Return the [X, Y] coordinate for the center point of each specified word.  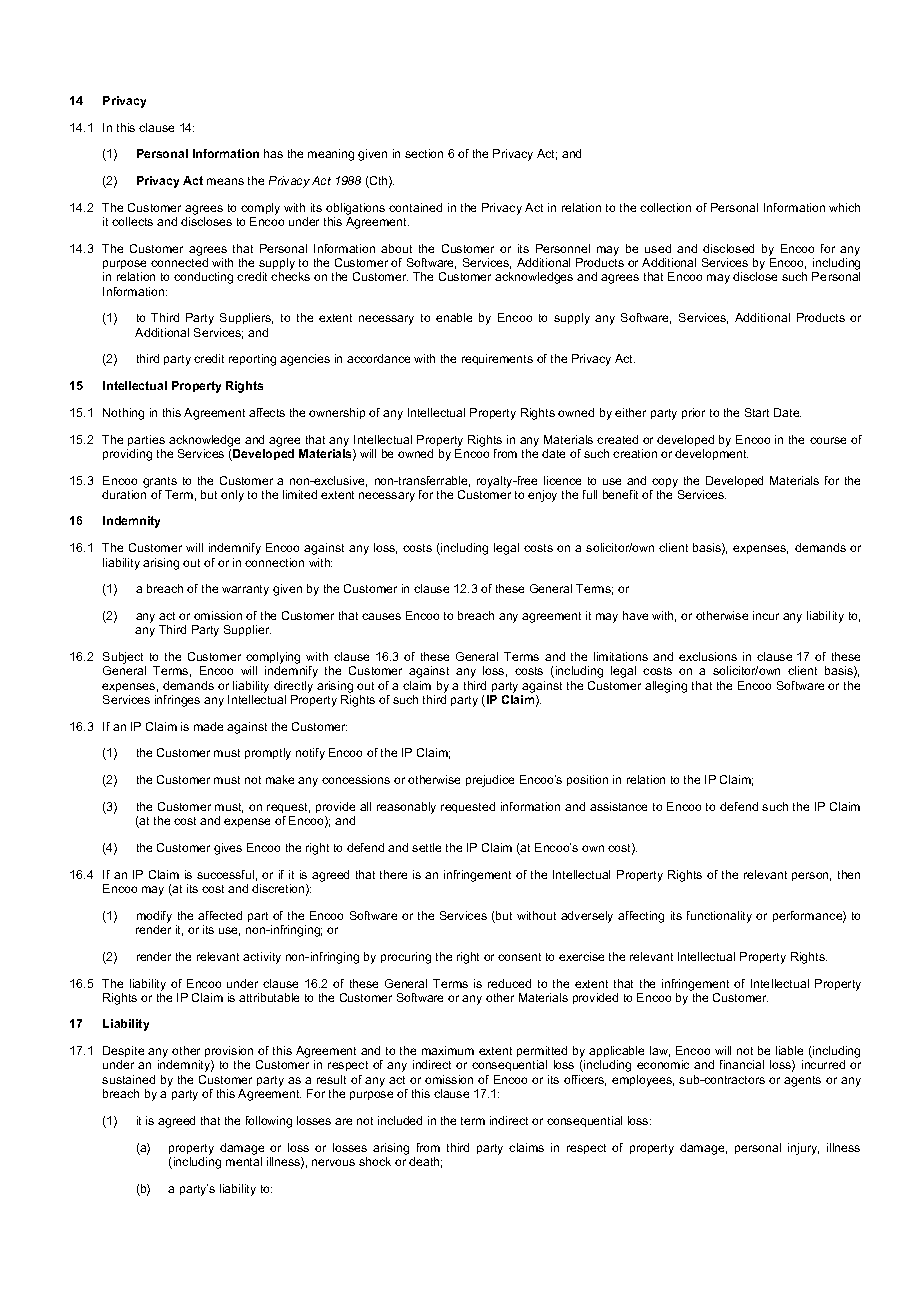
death [425, 1162]
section [424, 153]
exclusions [708, 656]
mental [244, 1161]
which [844, 207]
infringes [177, 701]
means [225, 181]
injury [803, 1149]
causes [381, 616]
